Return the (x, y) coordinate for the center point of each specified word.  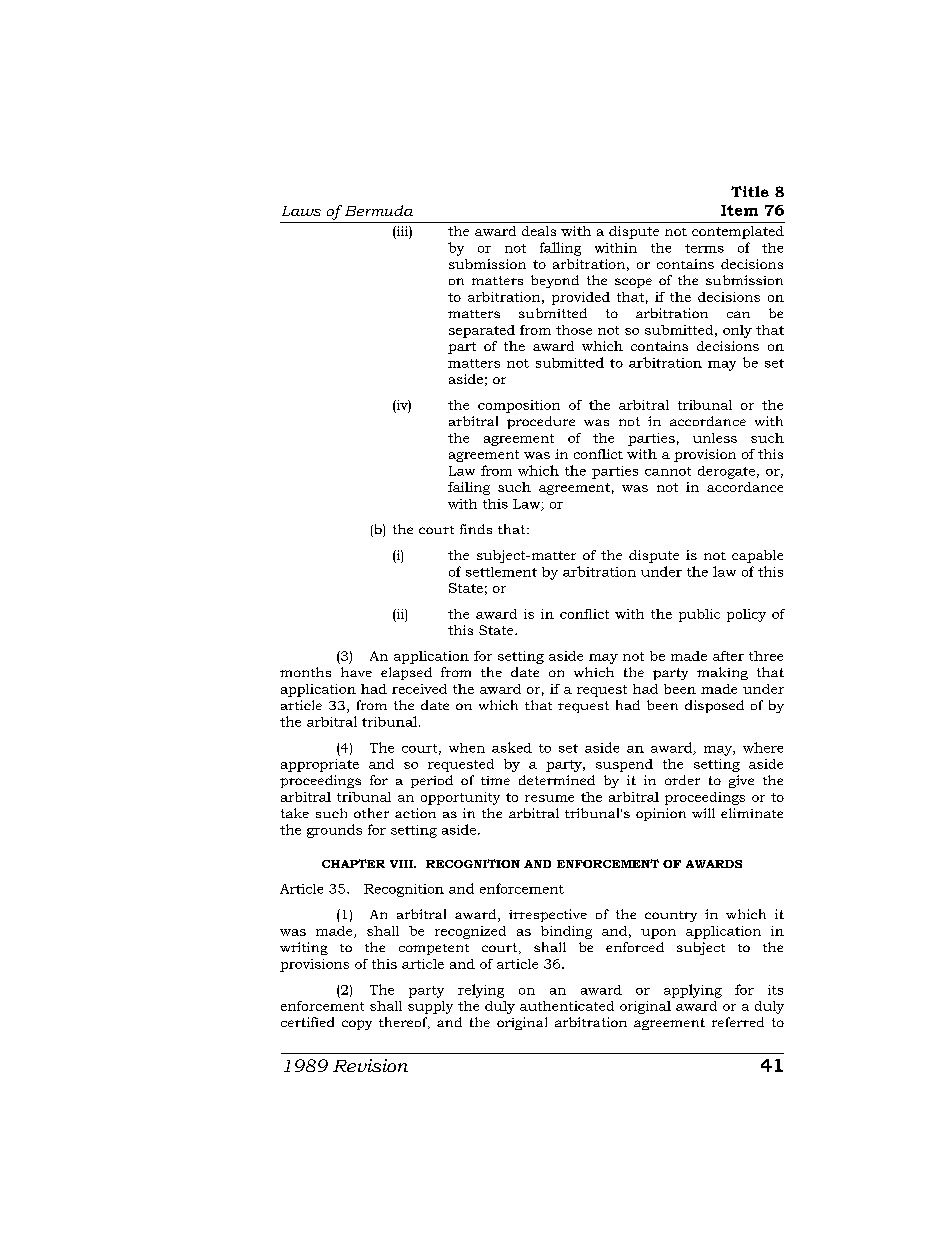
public (699, 615)
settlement (501, 572)
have (356, 672)
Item (739, 210)
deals (539, 231)
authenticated (567, 1006)
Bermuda (379, 210)
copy (357, 1025)
